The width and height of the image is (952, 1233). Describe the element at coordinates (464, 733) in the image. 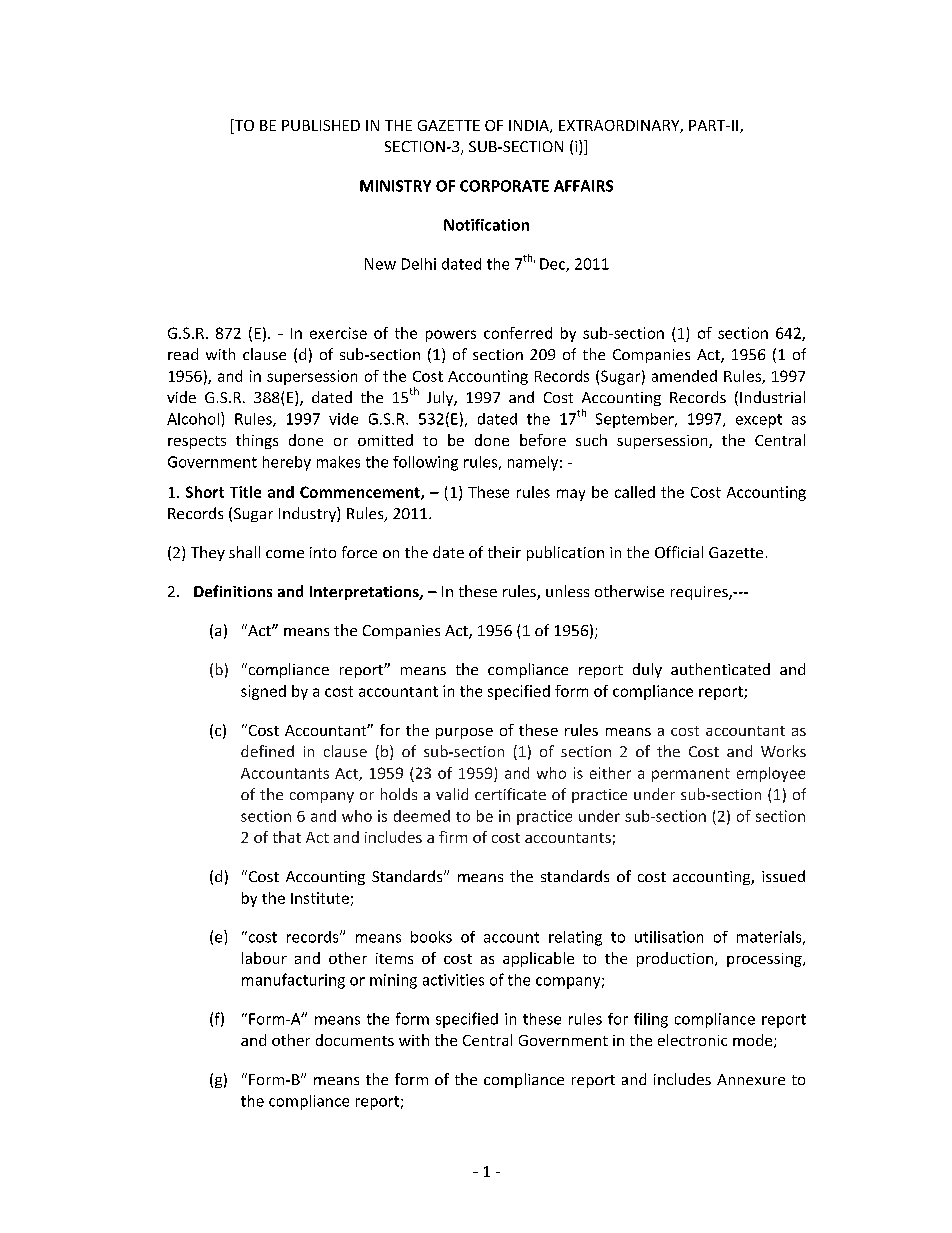

I see `purpose` at that location.
